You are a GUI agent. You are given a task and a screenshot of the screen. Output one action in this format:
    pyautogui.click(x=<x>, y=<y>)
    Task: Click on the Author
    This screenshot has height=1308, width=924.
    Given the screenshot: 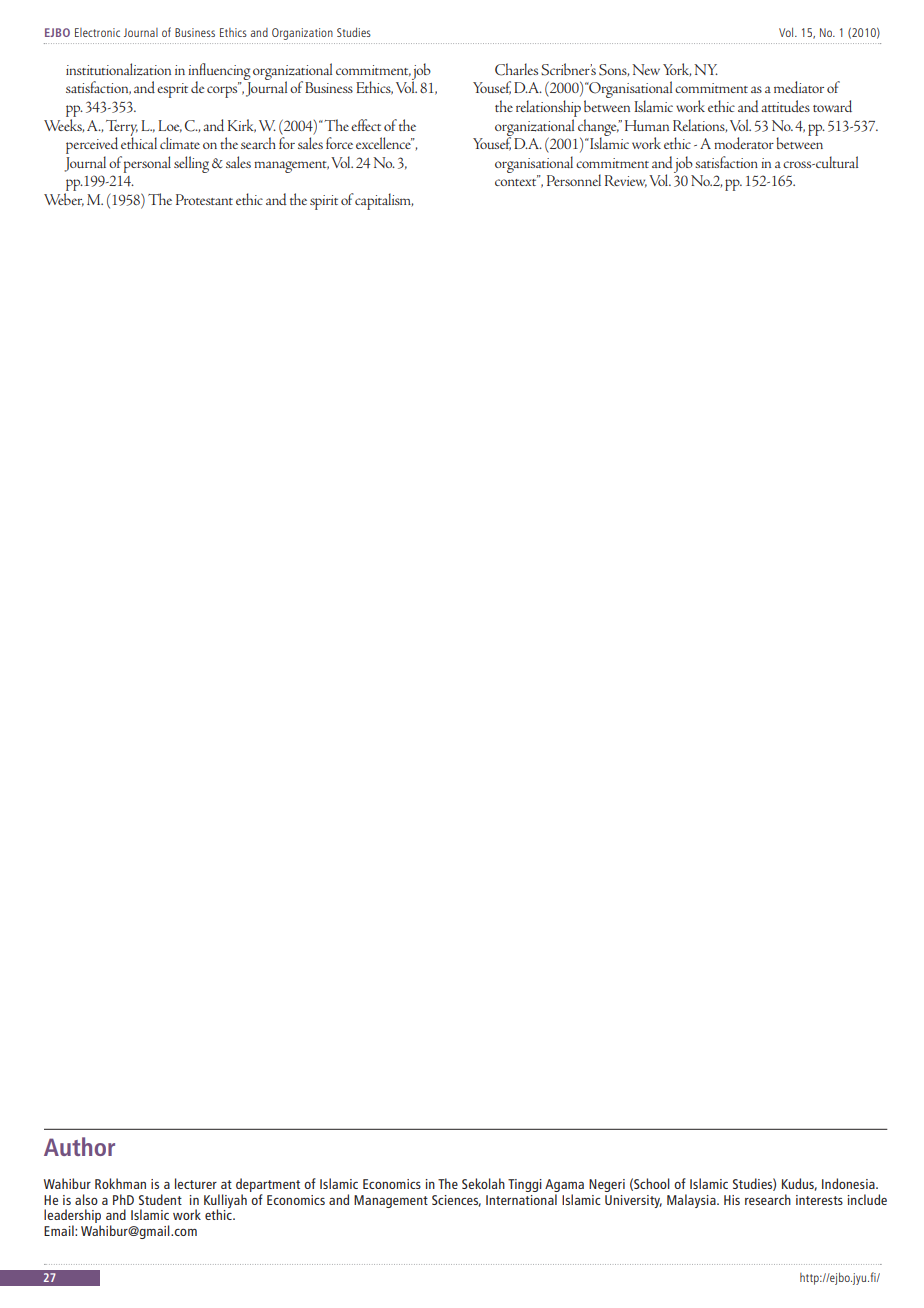 What is the action you would take?
    pyautogui.click(x=79, y=1146)
